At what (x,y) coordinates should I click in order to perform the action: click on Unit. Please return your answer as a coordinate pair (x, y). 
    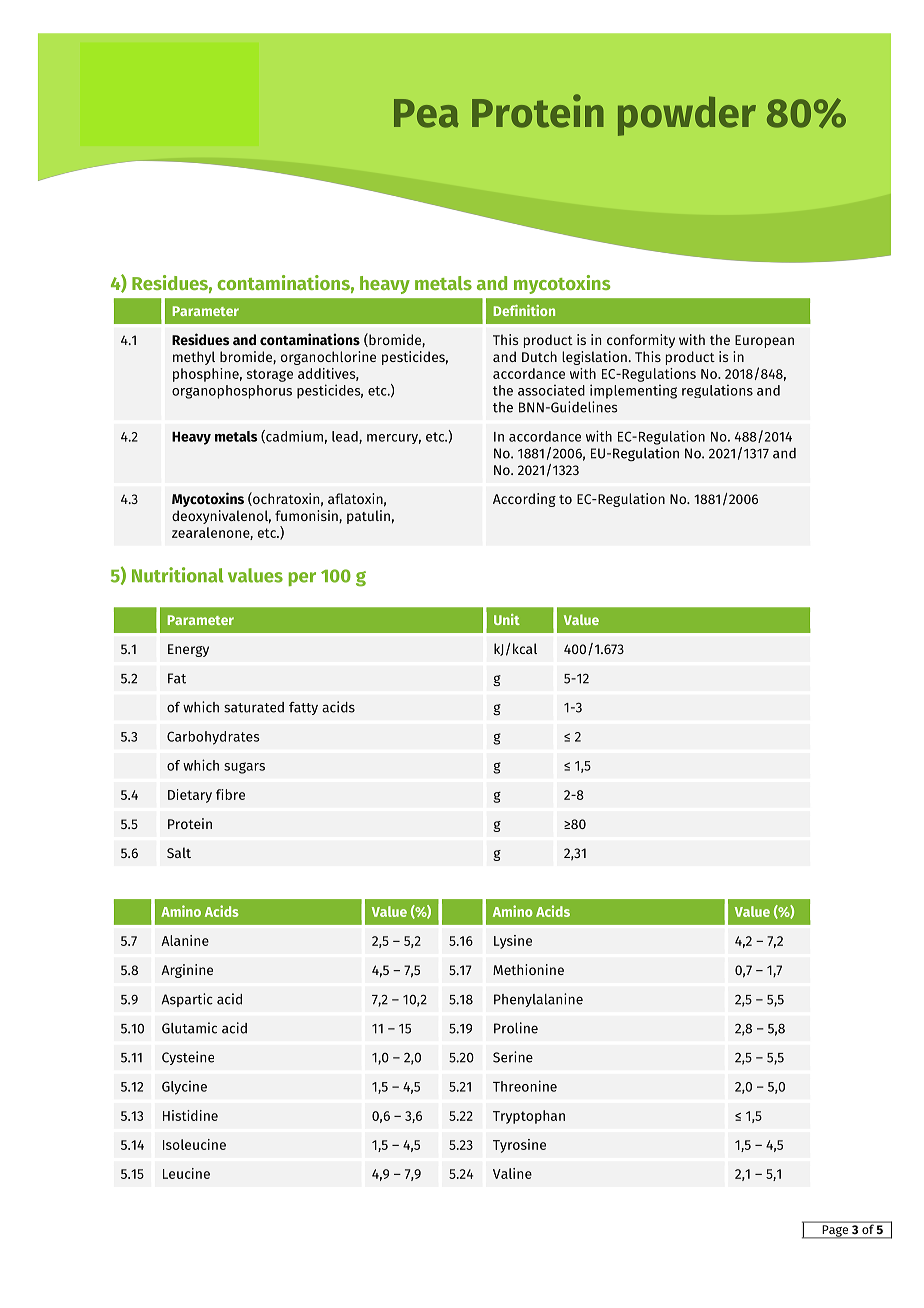
    Looking at the image, I should click on (507, 619).
